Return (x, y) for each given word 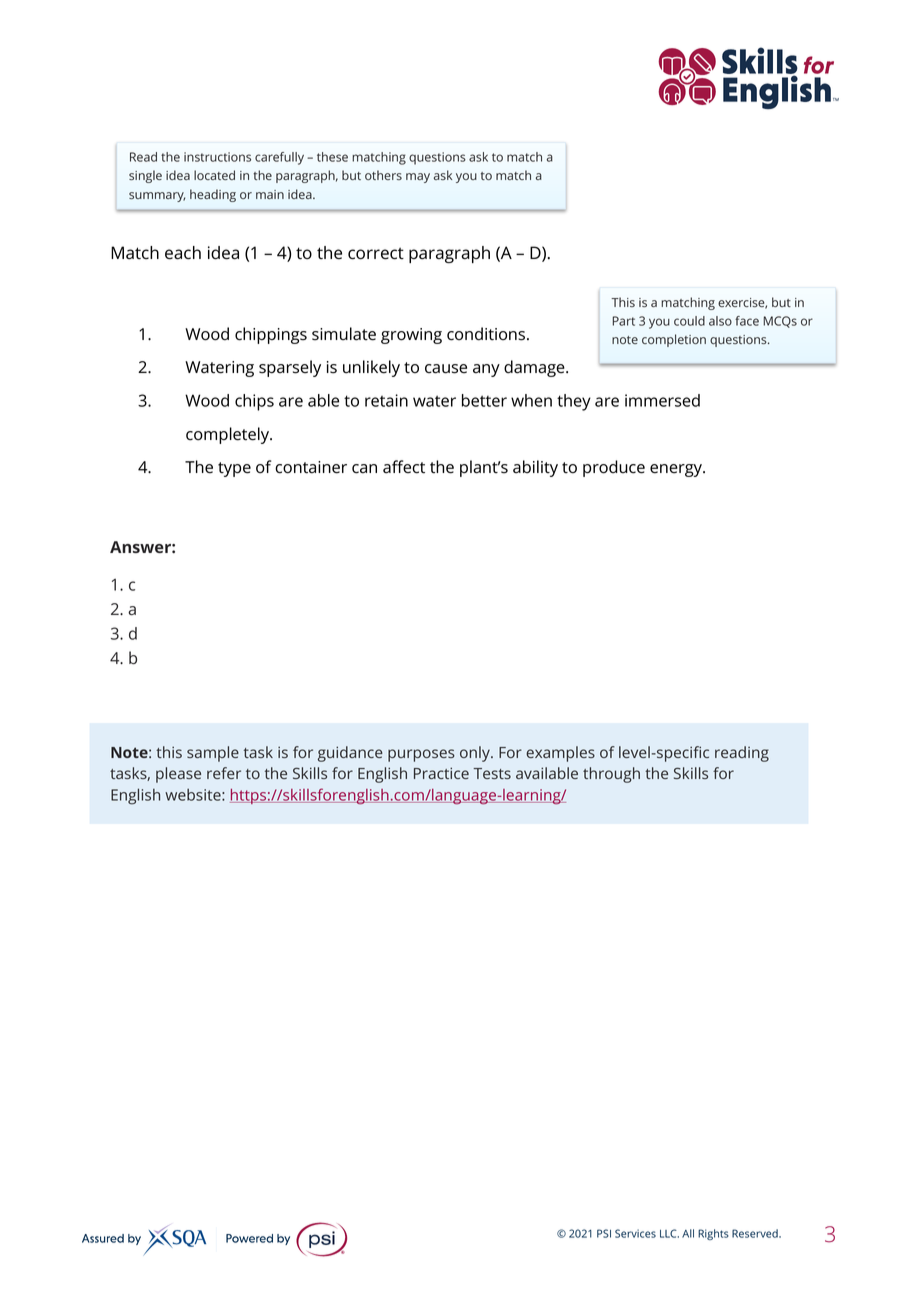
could (689, 321)
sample (213, 754)
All (688, 1233)
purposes (421, 755)
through (611, 775)
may (418, 178)
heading (213, 195)
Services (635, 1233)
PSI (604, 1233)
